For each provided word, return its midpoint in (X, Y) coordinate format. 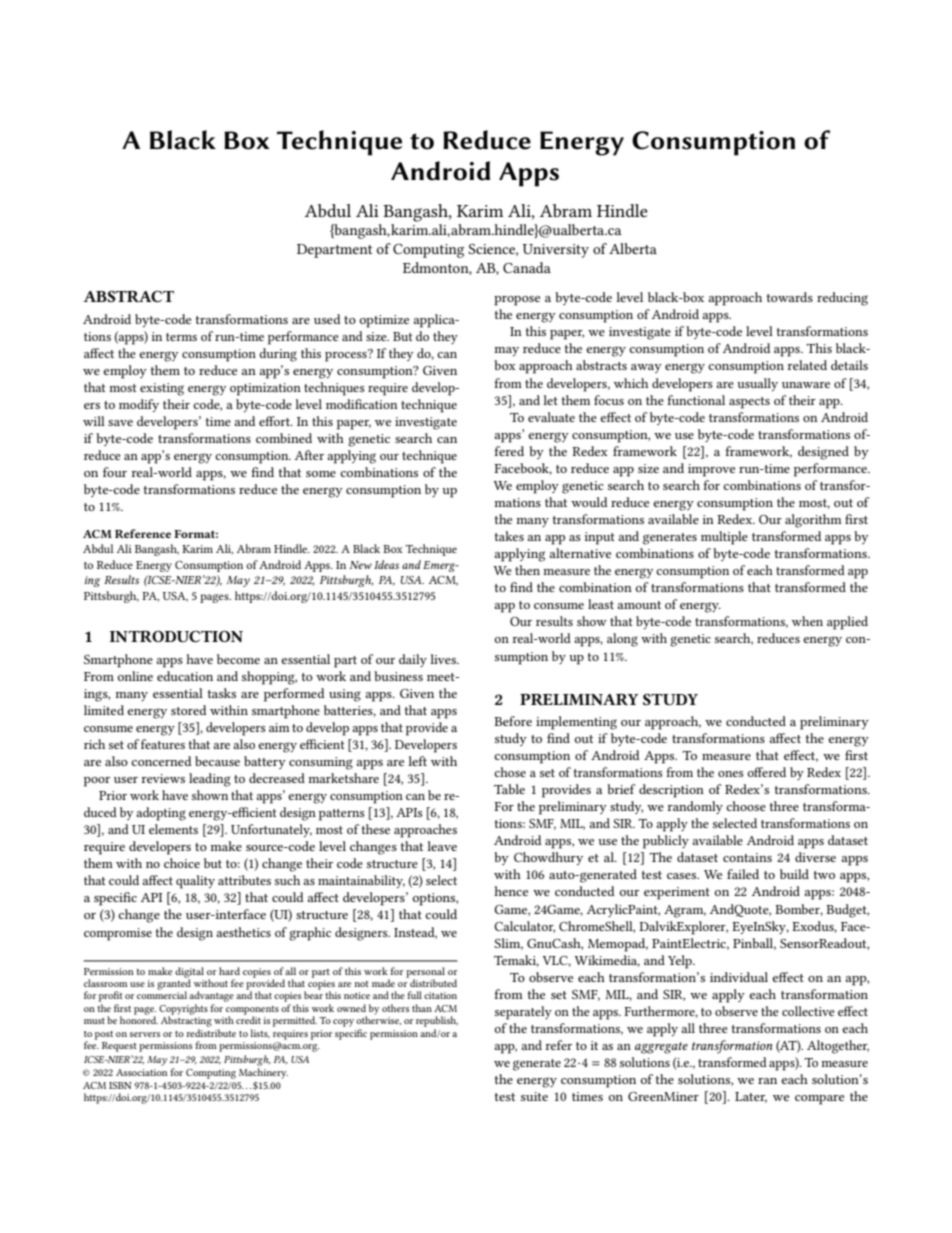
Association (141, 1072)
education (185, 676)
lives (444, 659)
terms (181, 337)
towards (790, 297)
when (807, 621)
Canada (527, 267)
